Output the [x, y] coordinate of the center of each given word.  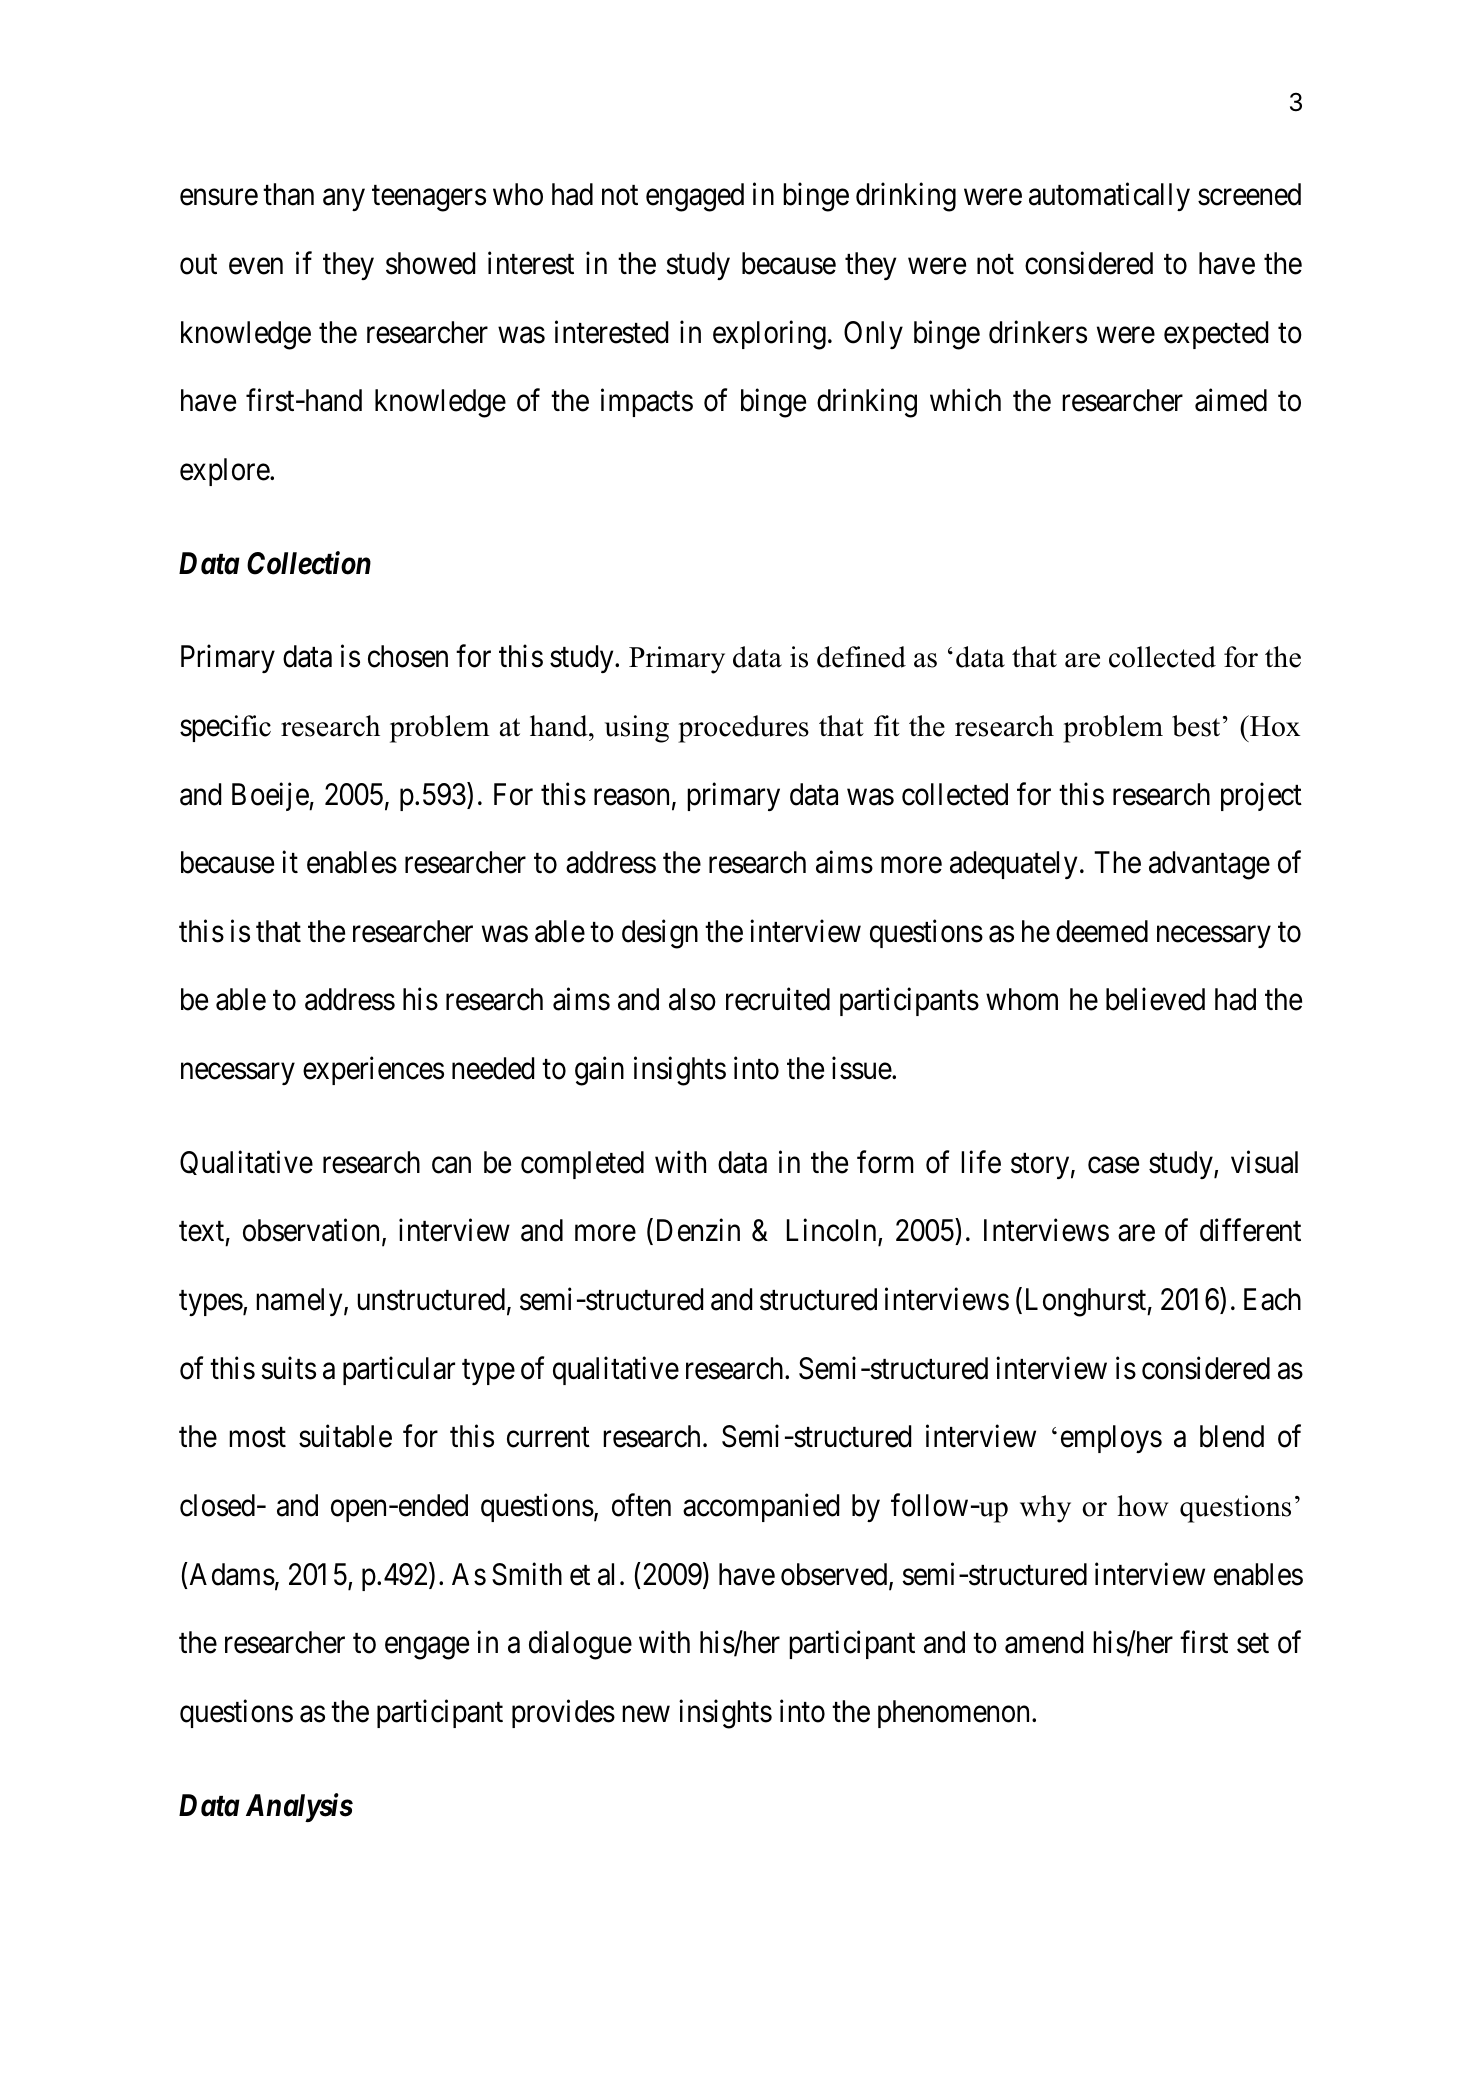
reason [631, 797]
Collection [309, 563]
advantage [1209, 865]
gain [599, 1071]
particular [399, 1370]
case [1113, 1165]
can [451, 1165]
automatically [1109, 197]
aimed [1231, 400]
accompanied [761, 1508]
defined [861, 657]
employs [1111, 1439]
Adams [231, 1574]
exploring [769, 335]
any [344, 200]
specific [225, 728]
